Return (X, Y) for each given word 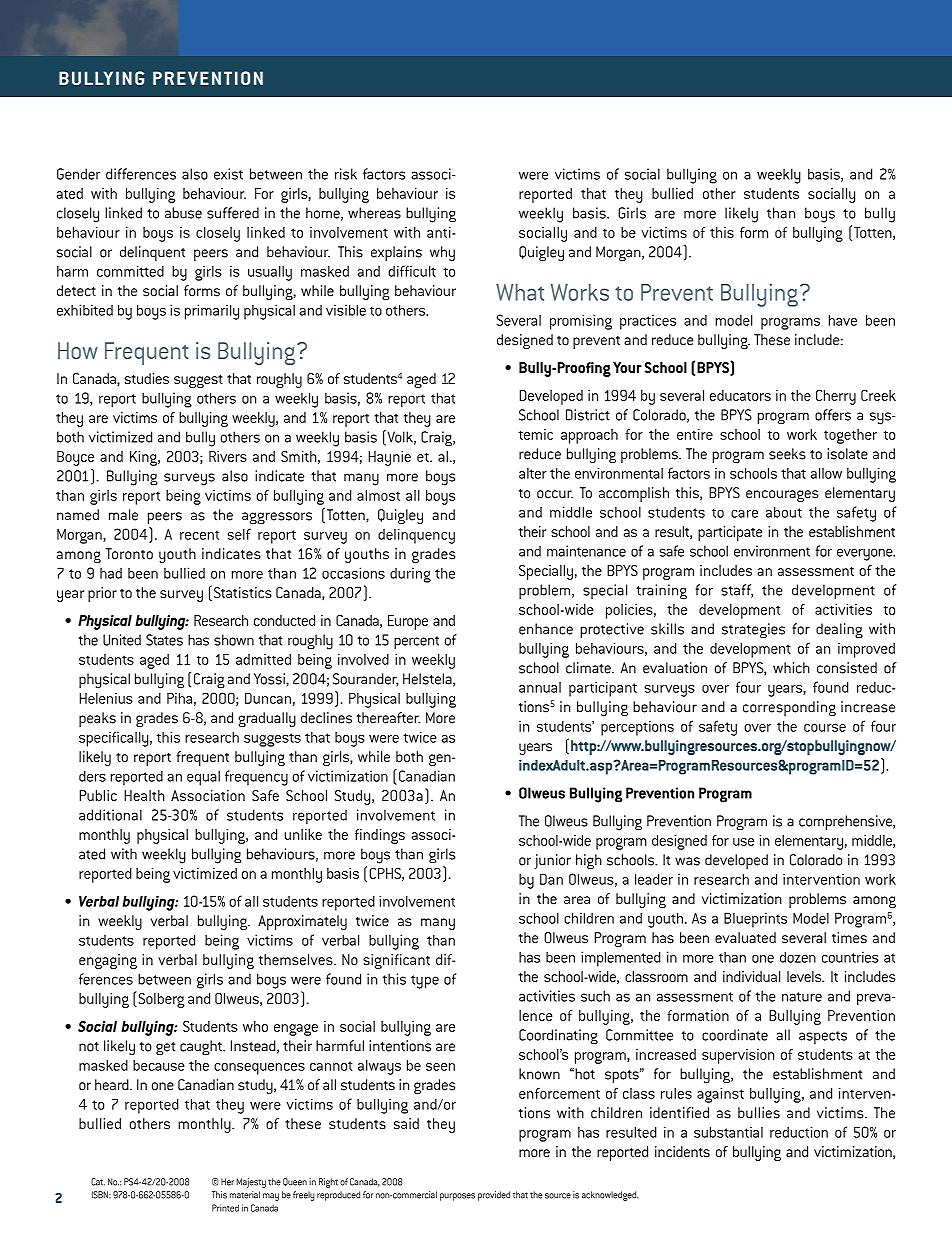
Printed (225, 1208)
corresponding (789, 708)
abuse (183, 213)
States (164, 640)
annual (540, 687)
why (442, 254)
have (843, 320)
